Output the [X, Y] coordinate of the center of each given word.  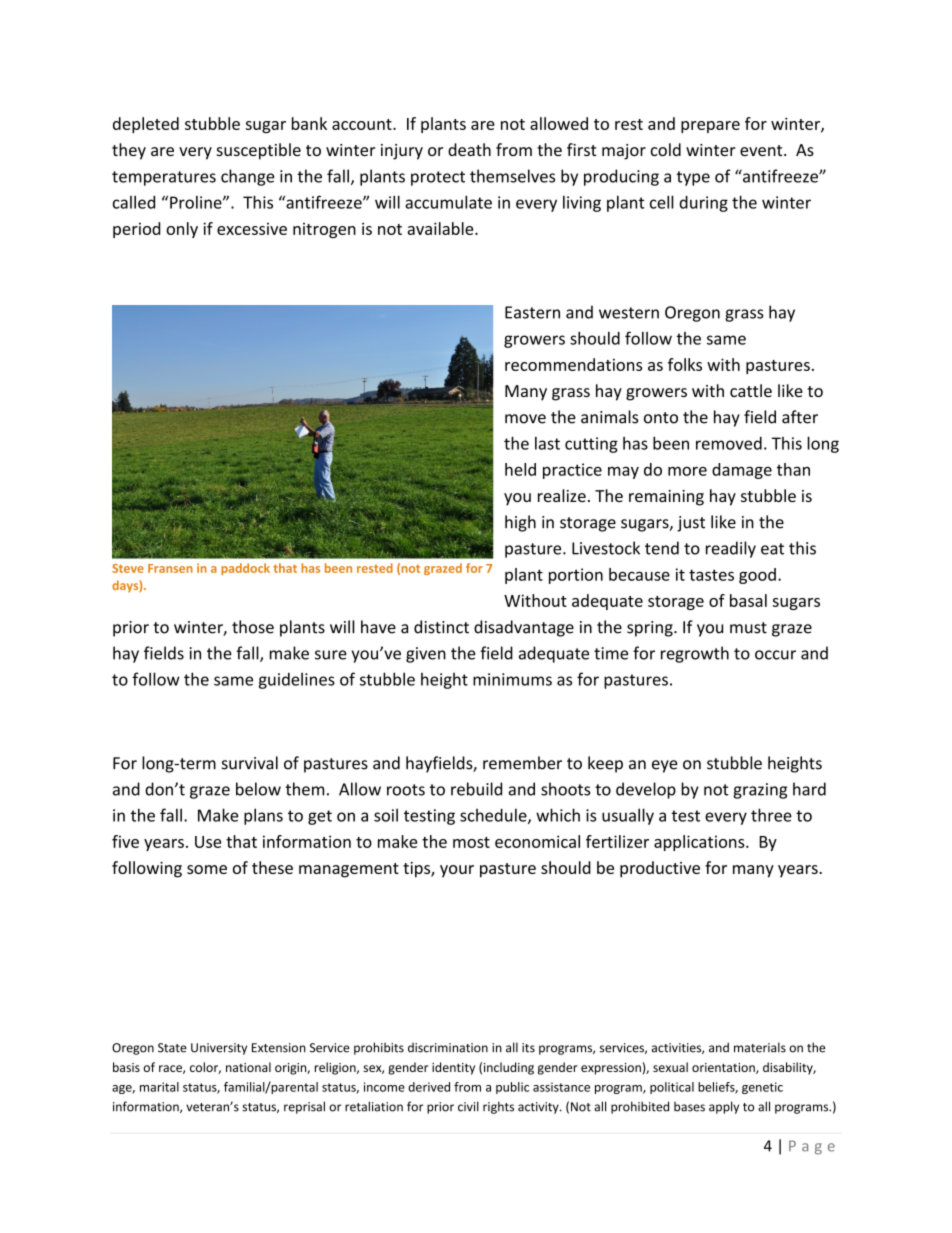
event [762, 150]
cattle [751, 390]
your [457, 871]
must [748, 628]
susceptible [258, 151]
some [207, 869]
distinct [441, 627]
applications [700, 843]
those [253, 627]
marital [159, 1087]
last [547, 443]
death [469, 149]
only [182, 230]
